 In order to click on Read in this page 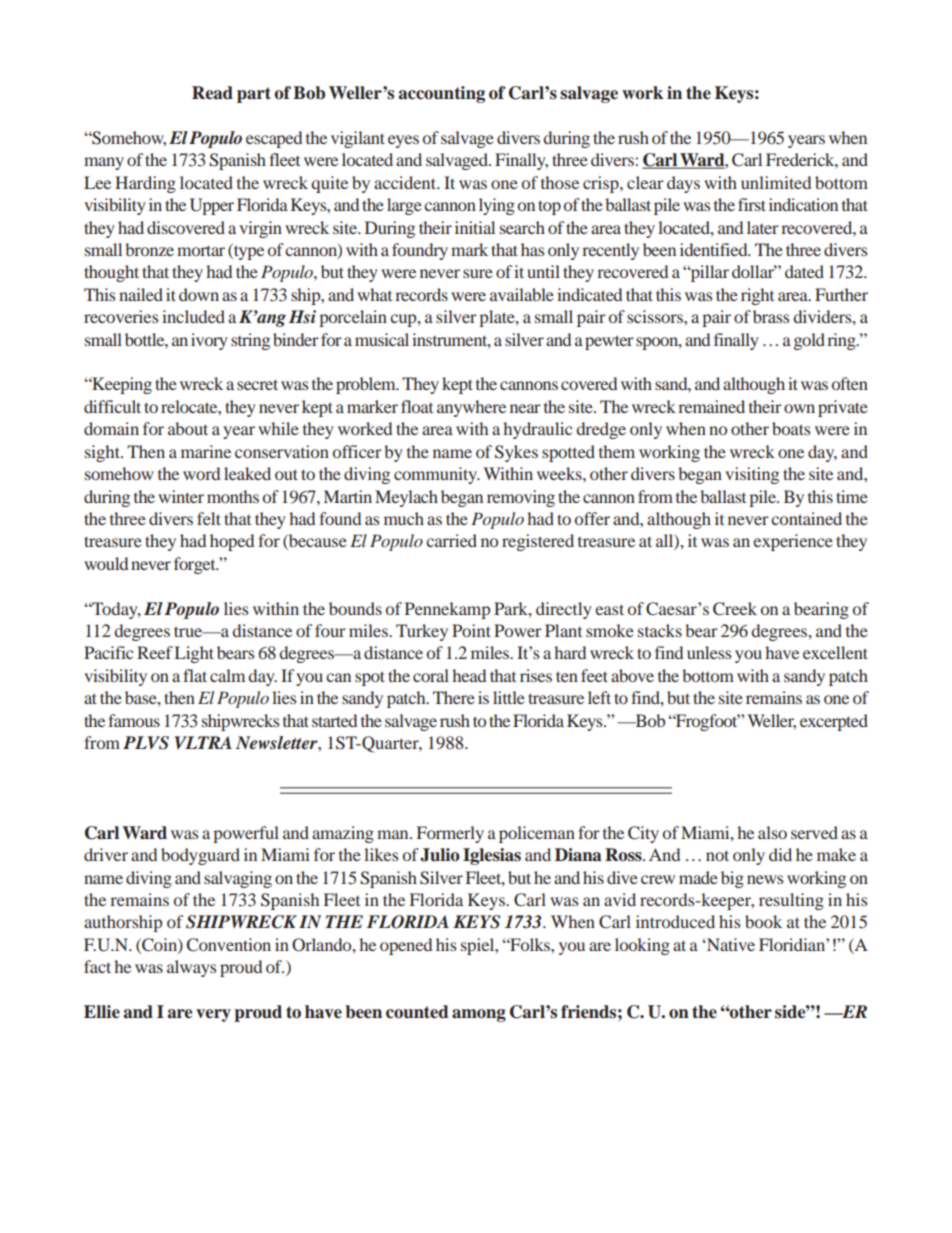, I will do `click(212, 93)`.
